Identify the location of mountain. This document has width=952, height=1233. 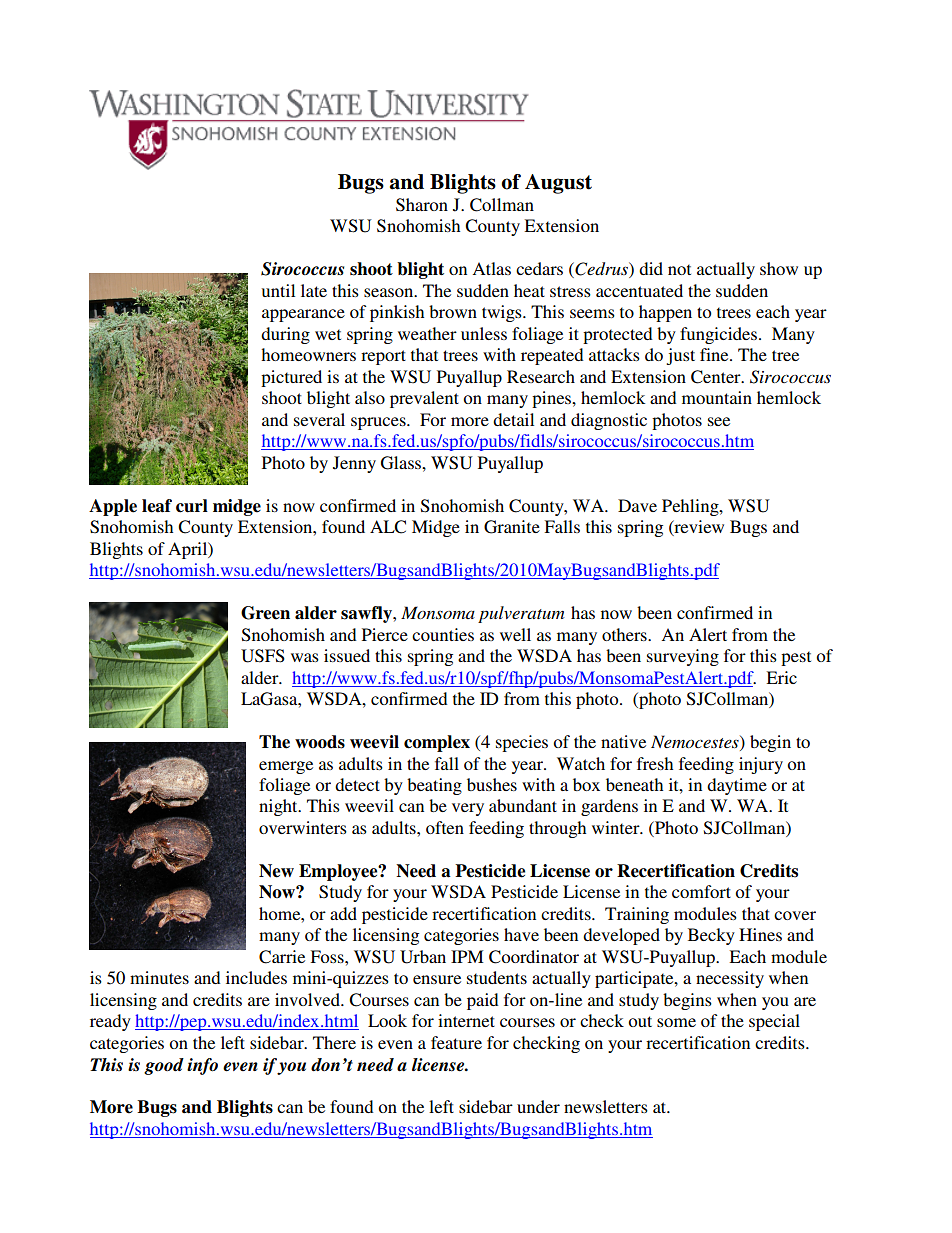
(717, 397).
